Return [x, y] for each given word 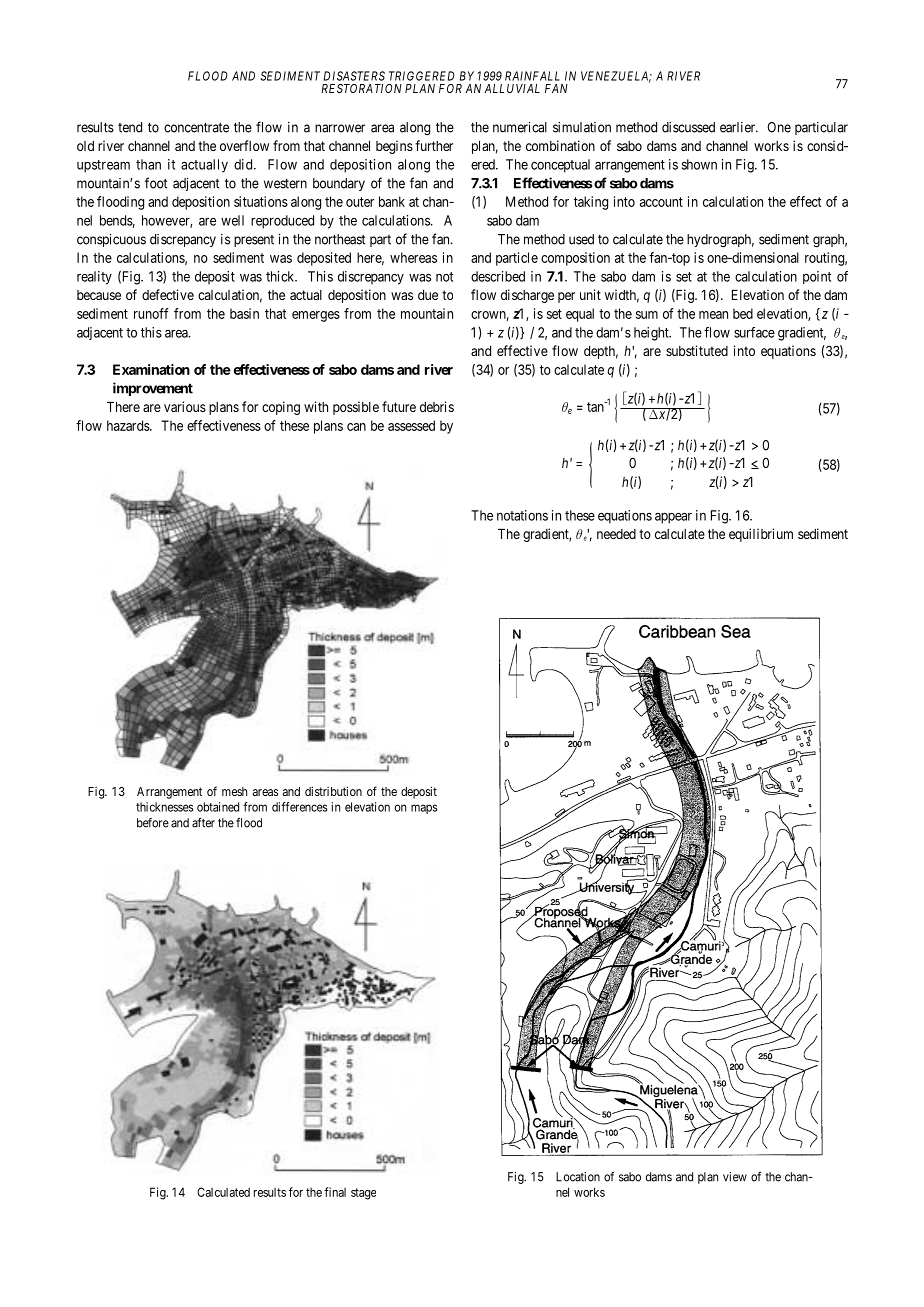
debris [437, 406]
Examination [151, 369]
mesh [234, 791]
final [335, 1192]
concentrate [196, 127]
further [434, 145]
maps [424, 809]
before [153, 823]
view [735, 1177]
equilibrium [761, 535]
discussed [688, 127]
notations [522, 515]
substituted [697, 350]
